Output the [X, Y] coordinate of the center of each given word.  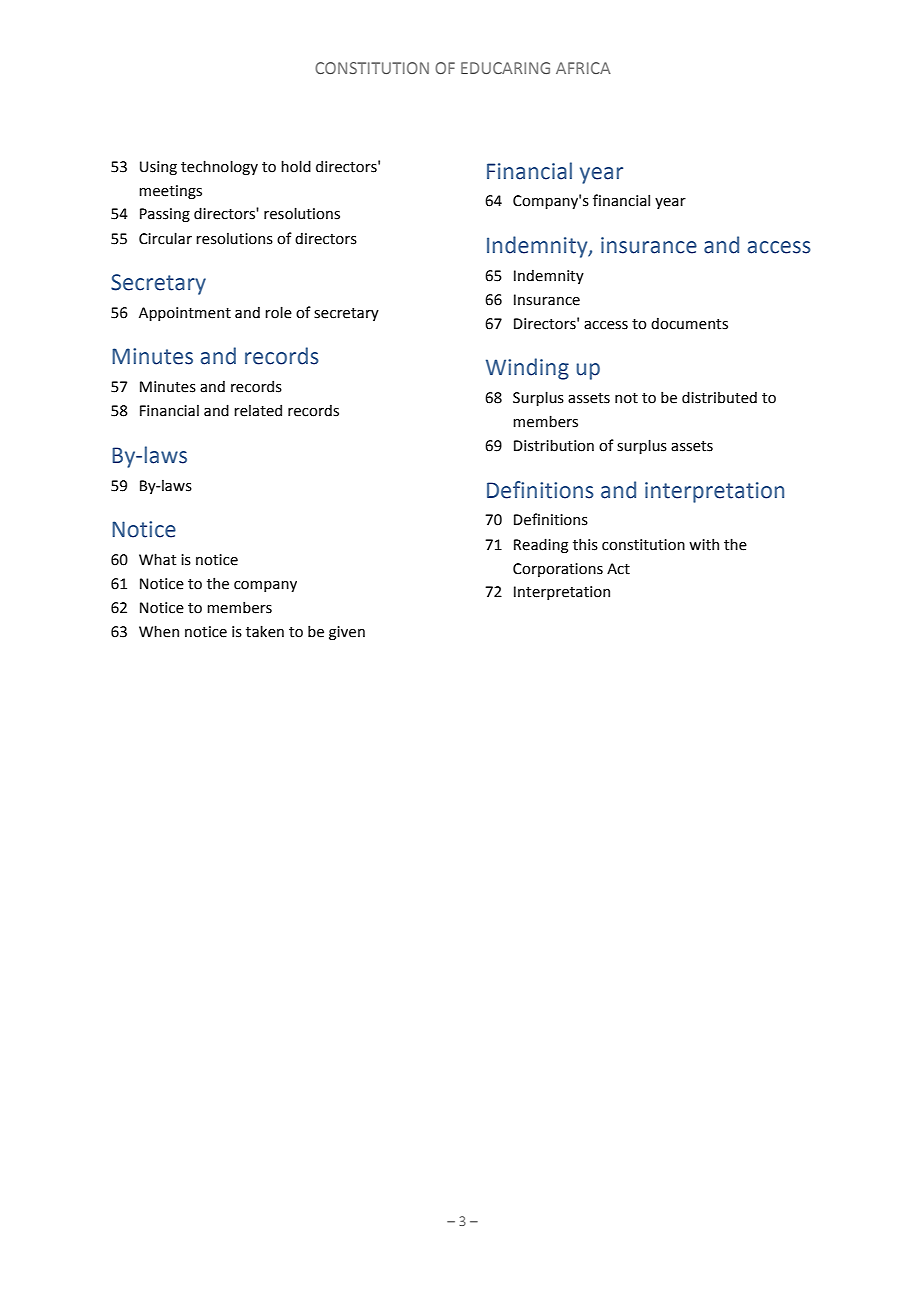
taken [265, 631]
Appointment [185, 314]
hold [296, 166]
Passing [165, 215]
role [278, 312]
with [704, 544]
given [347, 633]
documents [689, 323]
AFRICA [583, 68]
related [258, 410]
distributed [719, 397]
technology [219, 167]
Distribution [554, 445]
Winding [527, 369]
